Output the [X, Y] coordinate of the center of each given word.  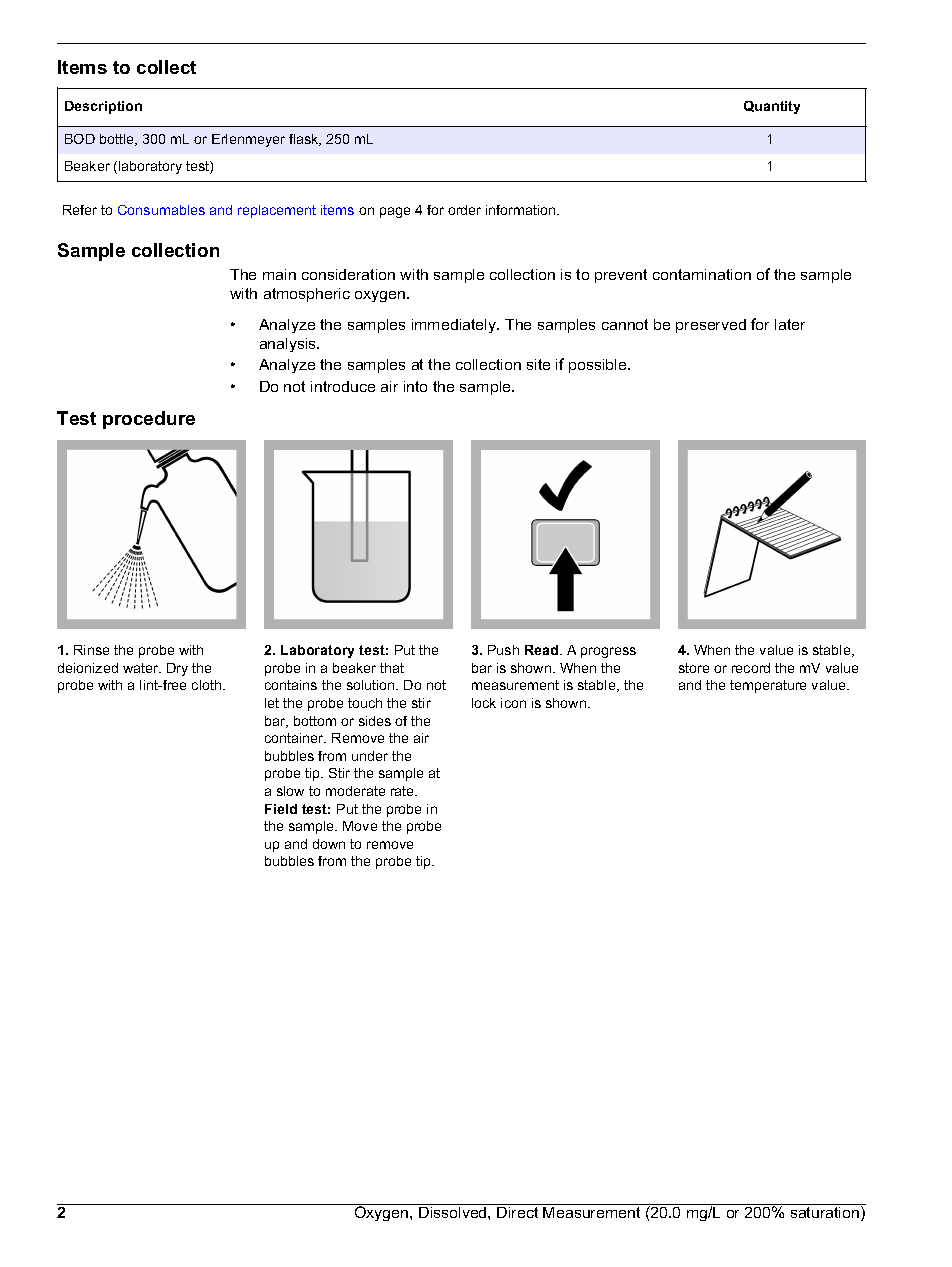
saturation [826, 1213]
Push [503, 650]
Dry [177, 669]
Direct [517, 1212]
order [464, 210]
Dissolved [454, 1212]
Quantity [772, 107]
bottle [118, 140]
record [751, 668]
